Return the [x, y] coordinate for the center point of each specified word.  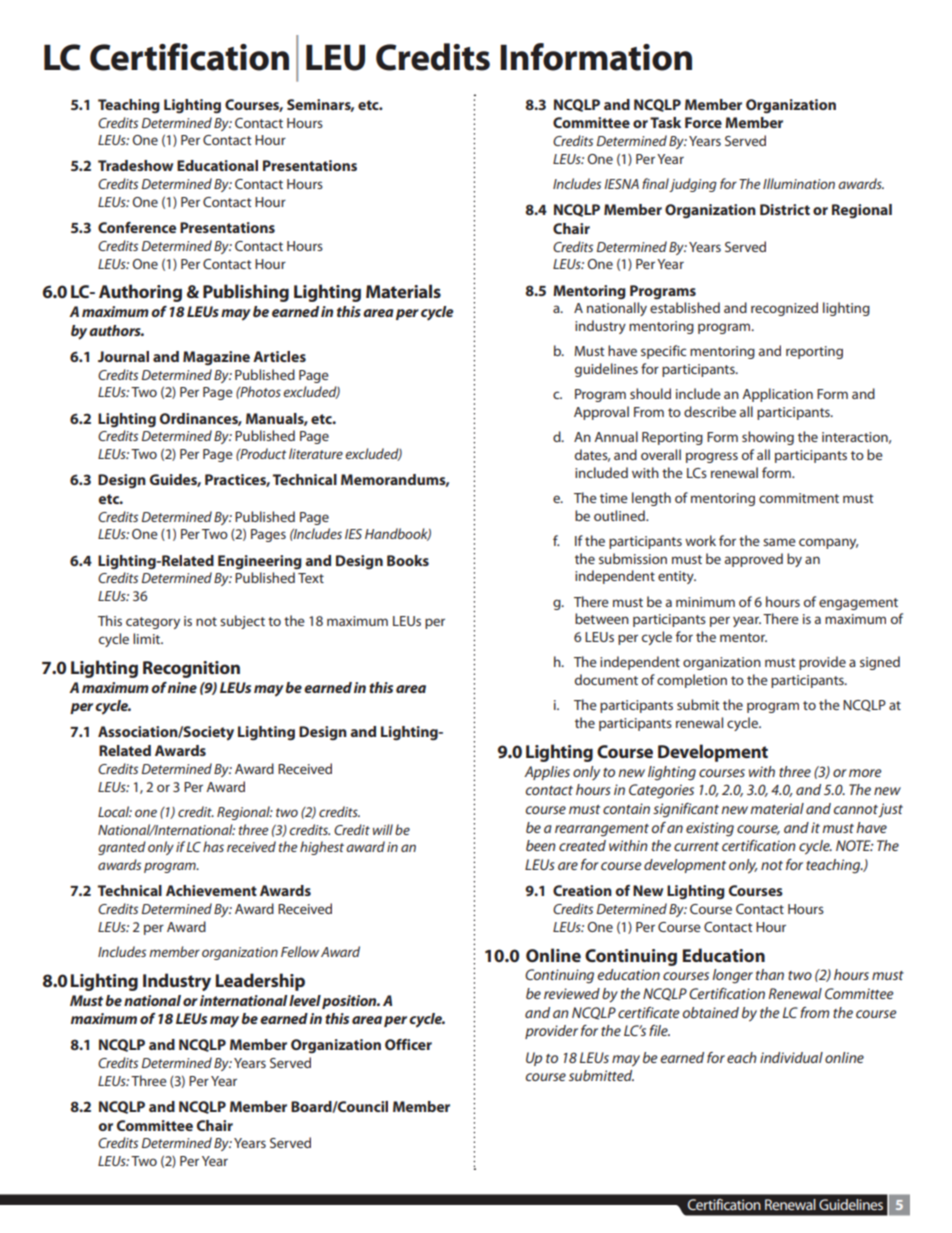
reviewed [572, 993]
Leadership [260, 982]
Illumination [799, 183]
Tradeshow [135, 165]
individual [791, 1057]
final [656, 185]
